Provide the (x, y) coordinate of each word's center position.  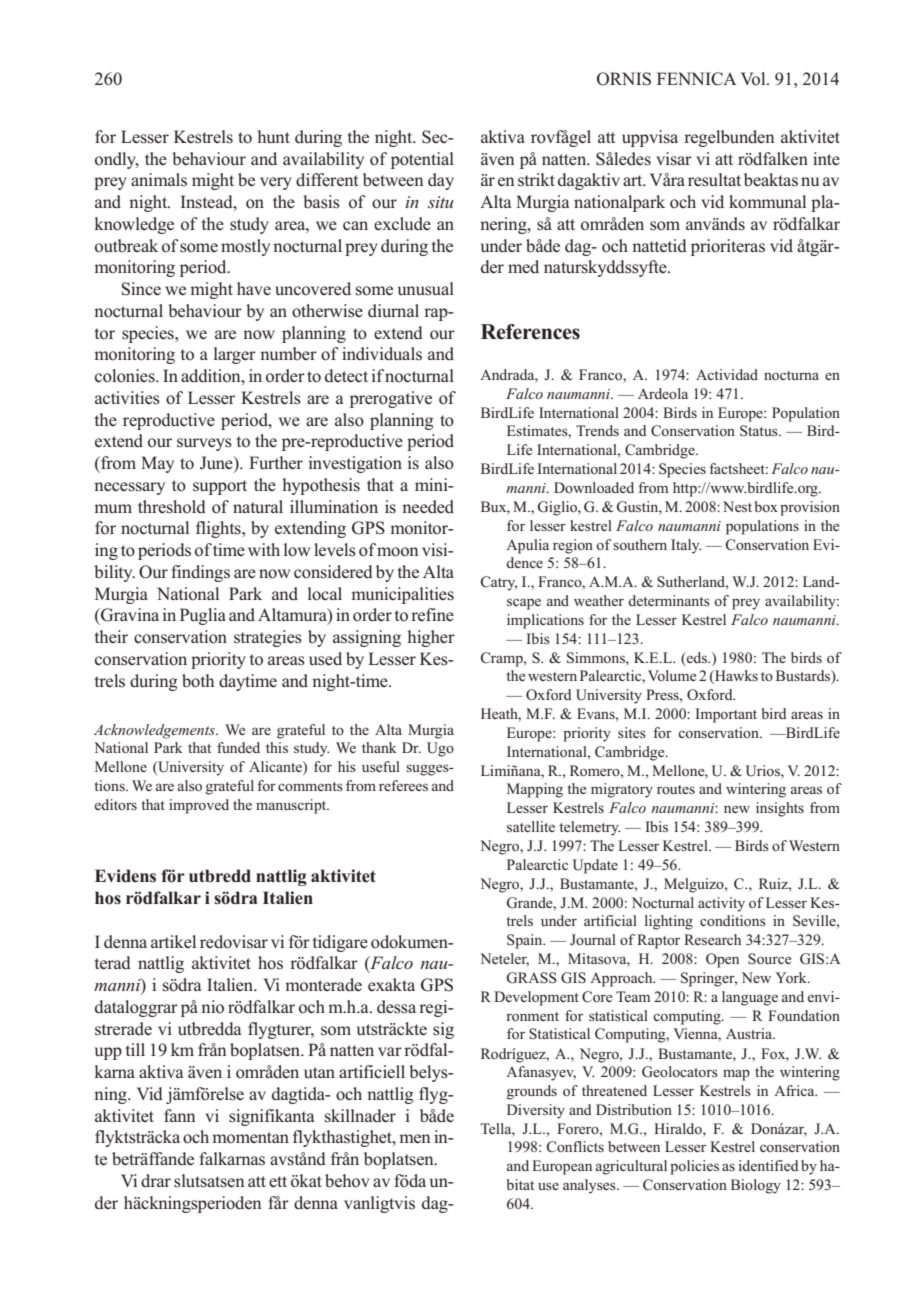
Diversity (536, 1111)
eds (697, 657)
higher (431, 638)
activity (721, 904)
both (198, 681)
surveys (204, 444)
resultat (714, 180)
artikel (173, 941)
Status (760, 431)
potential (422, 160)
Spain (526, 941)
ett (278, 1182)
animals (159, 180)
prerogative (391, 399)
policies (694, 1167)
